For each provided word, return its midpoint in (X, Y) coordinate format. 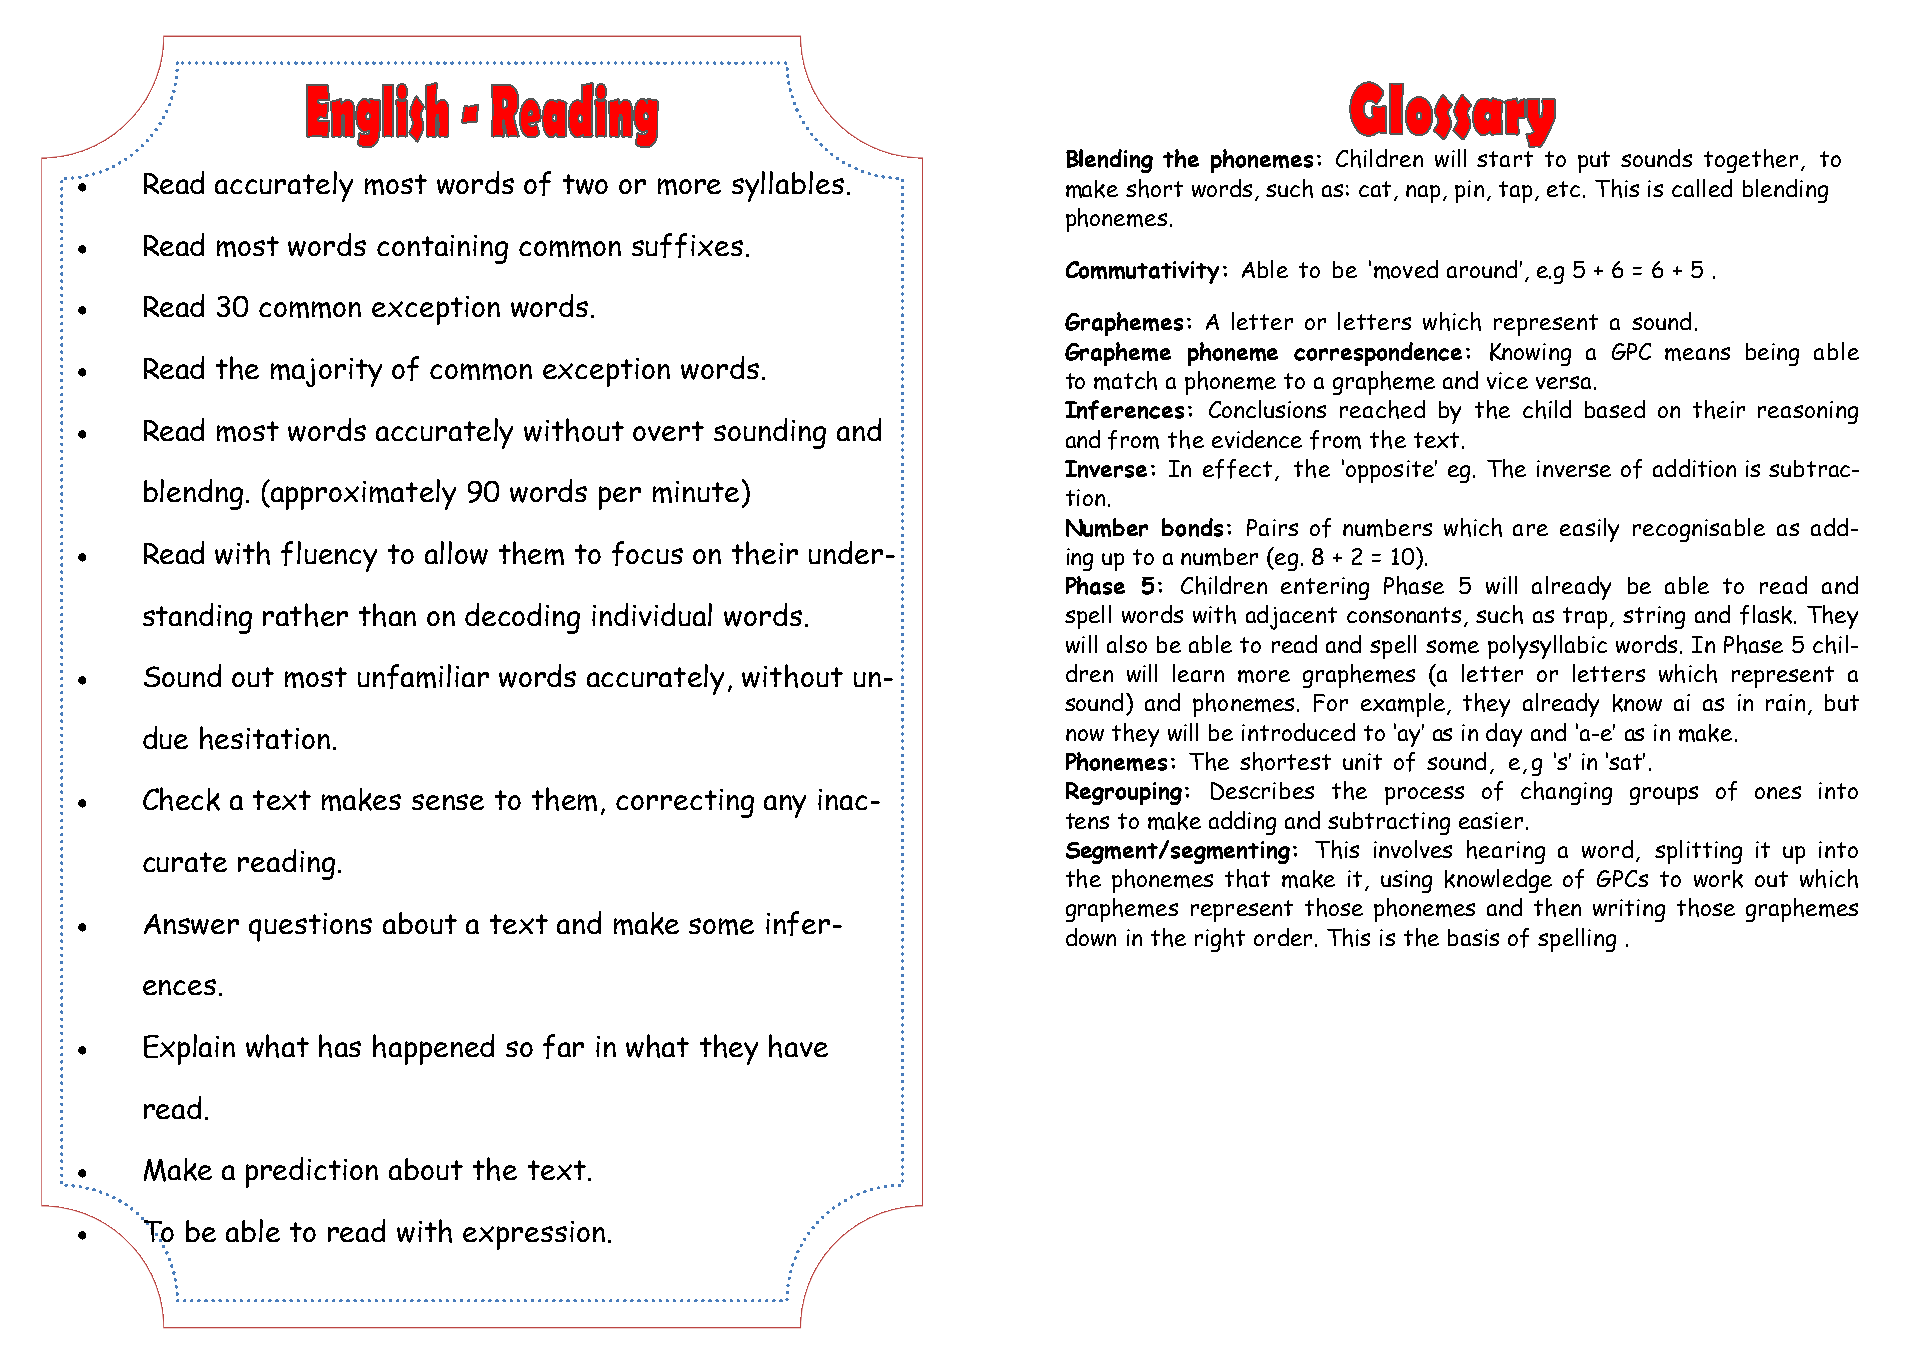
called (1702, 188)
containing (442, 249)
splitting (1698, 852)
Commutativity (1142, 272)
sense (448, 802)
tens (1087, 821)
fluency (329, 556)
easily (1589, 530)
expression (534, 1235)
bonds (1192, 527)
